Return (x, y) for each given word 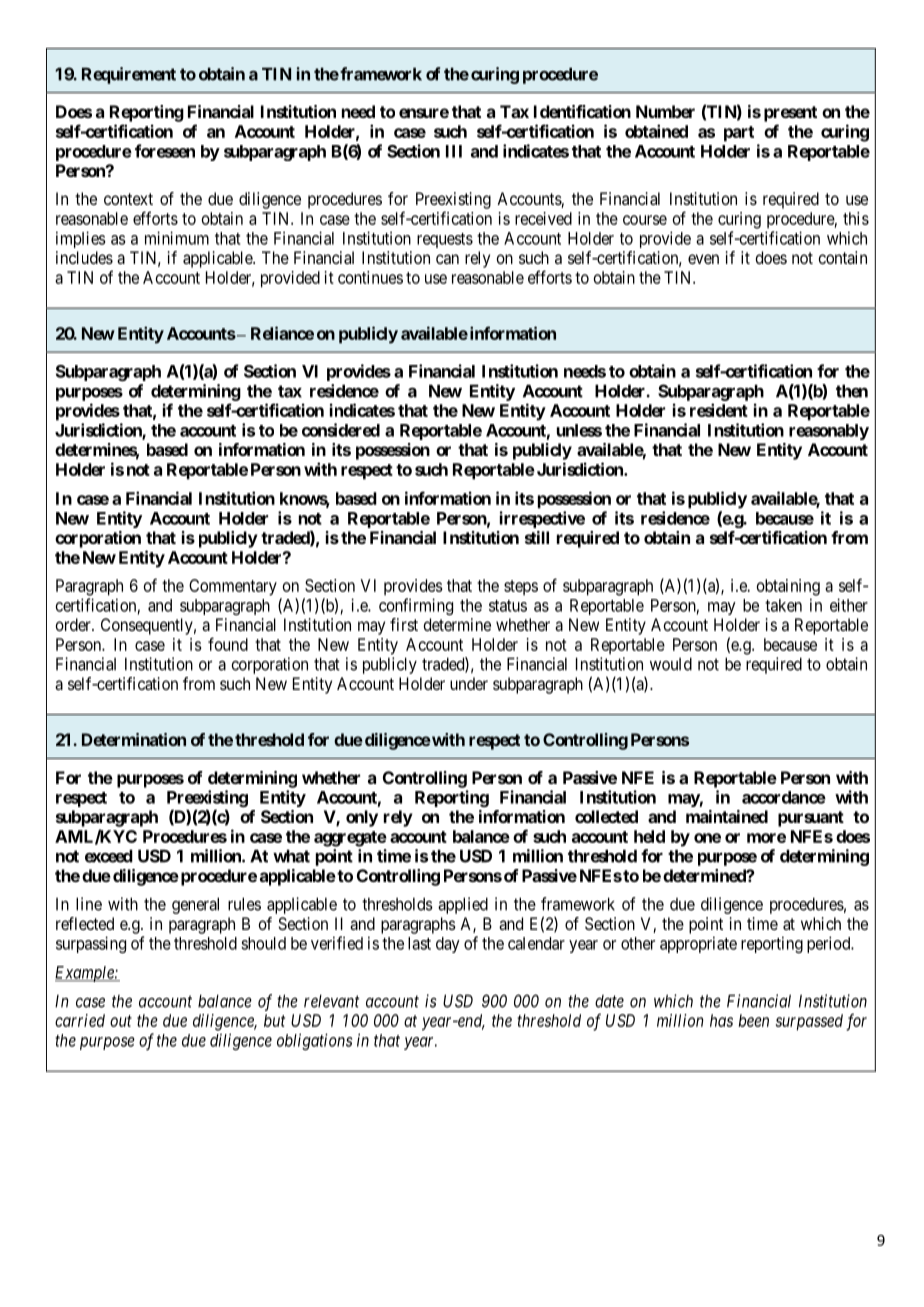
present (790, 114)
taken (783, 605)
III (454, 151)
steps (521, 587)
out (121, 1021)
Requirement (129, 75)
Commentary (233, 587)
